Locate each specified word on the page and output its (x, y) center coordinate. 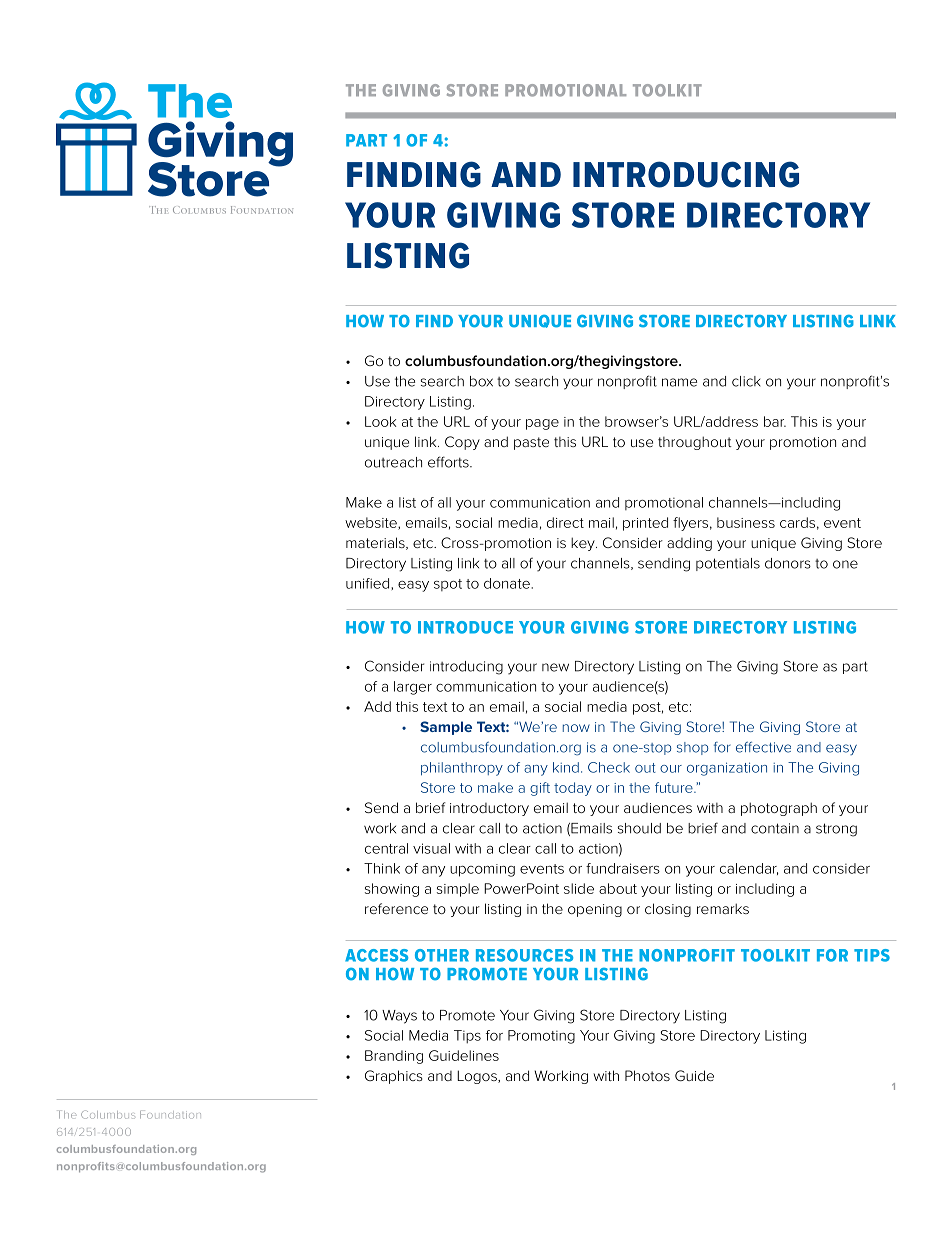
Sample (446, 728)
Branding (394, 1057)
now (576, 728)
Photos (647, 1075)
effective (763, 747)
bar (775, 421)
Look (380, 421)
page (542, 424)
